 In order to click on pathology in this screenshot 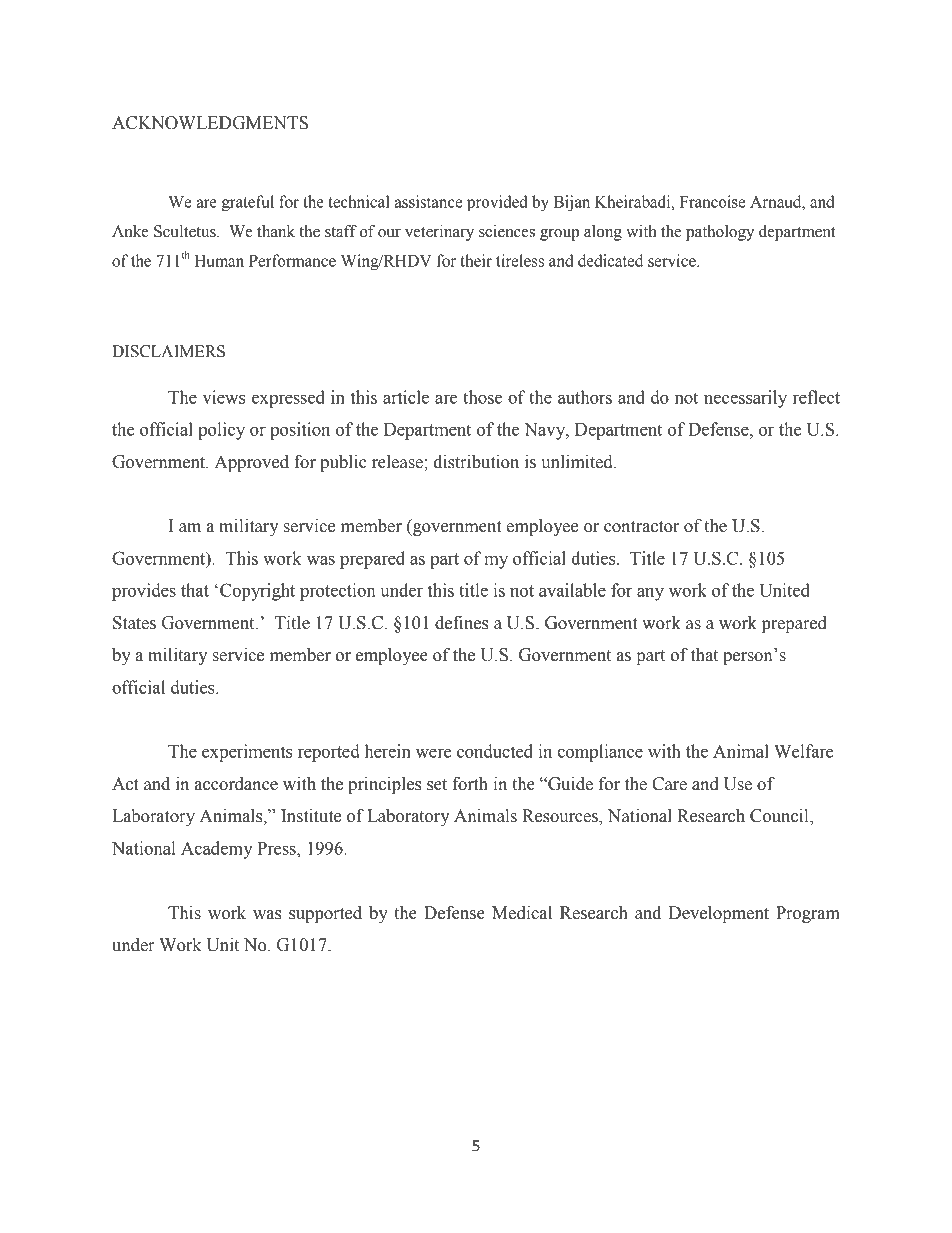, I will do `click(720, 233)`.
